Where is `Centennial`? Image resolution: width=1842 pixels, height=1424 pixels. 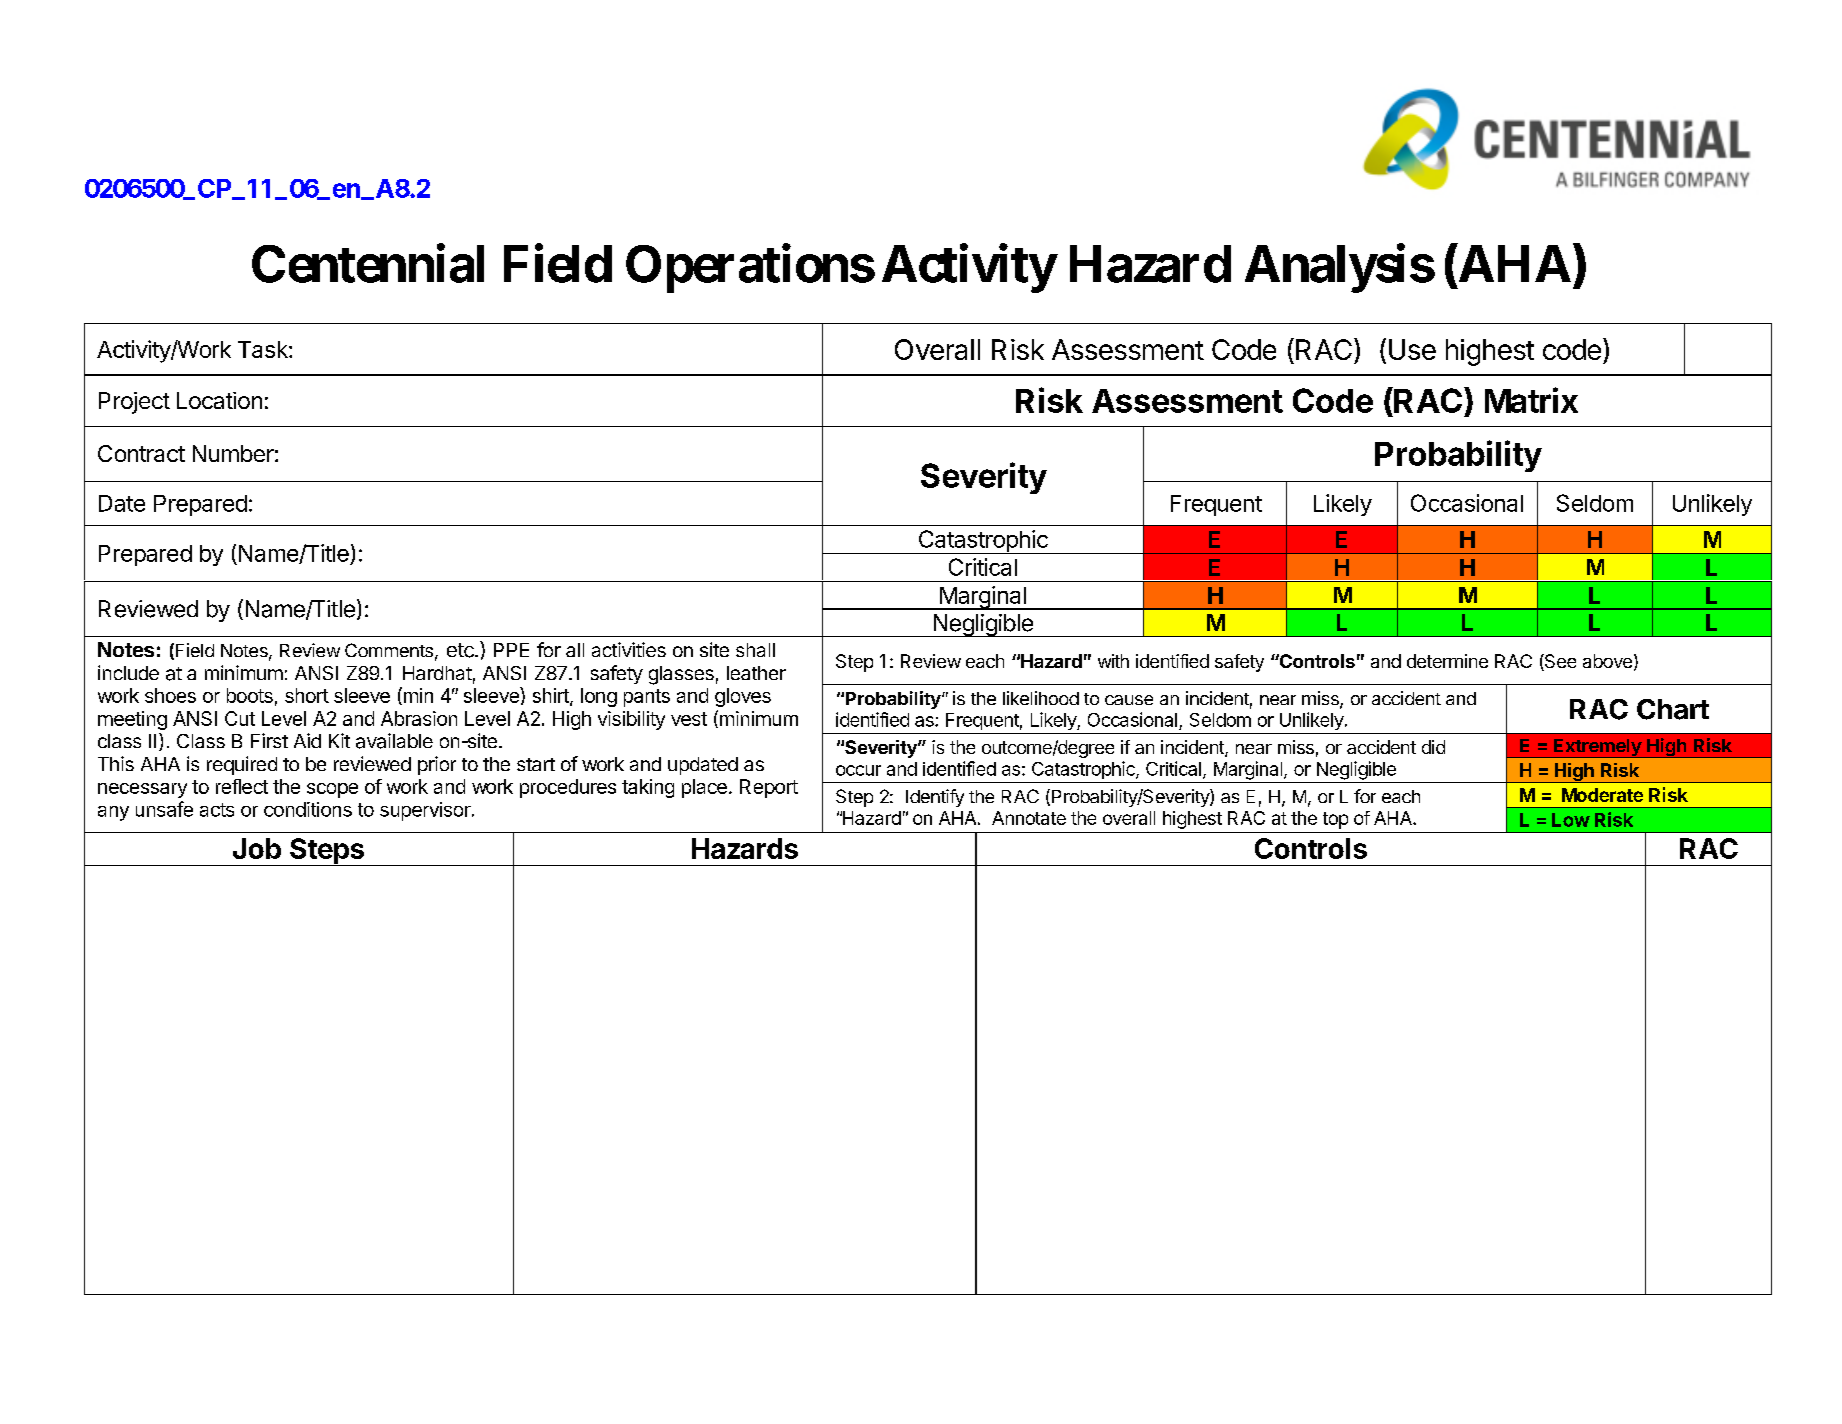
Centennial is located at coordinates (368, 264).
